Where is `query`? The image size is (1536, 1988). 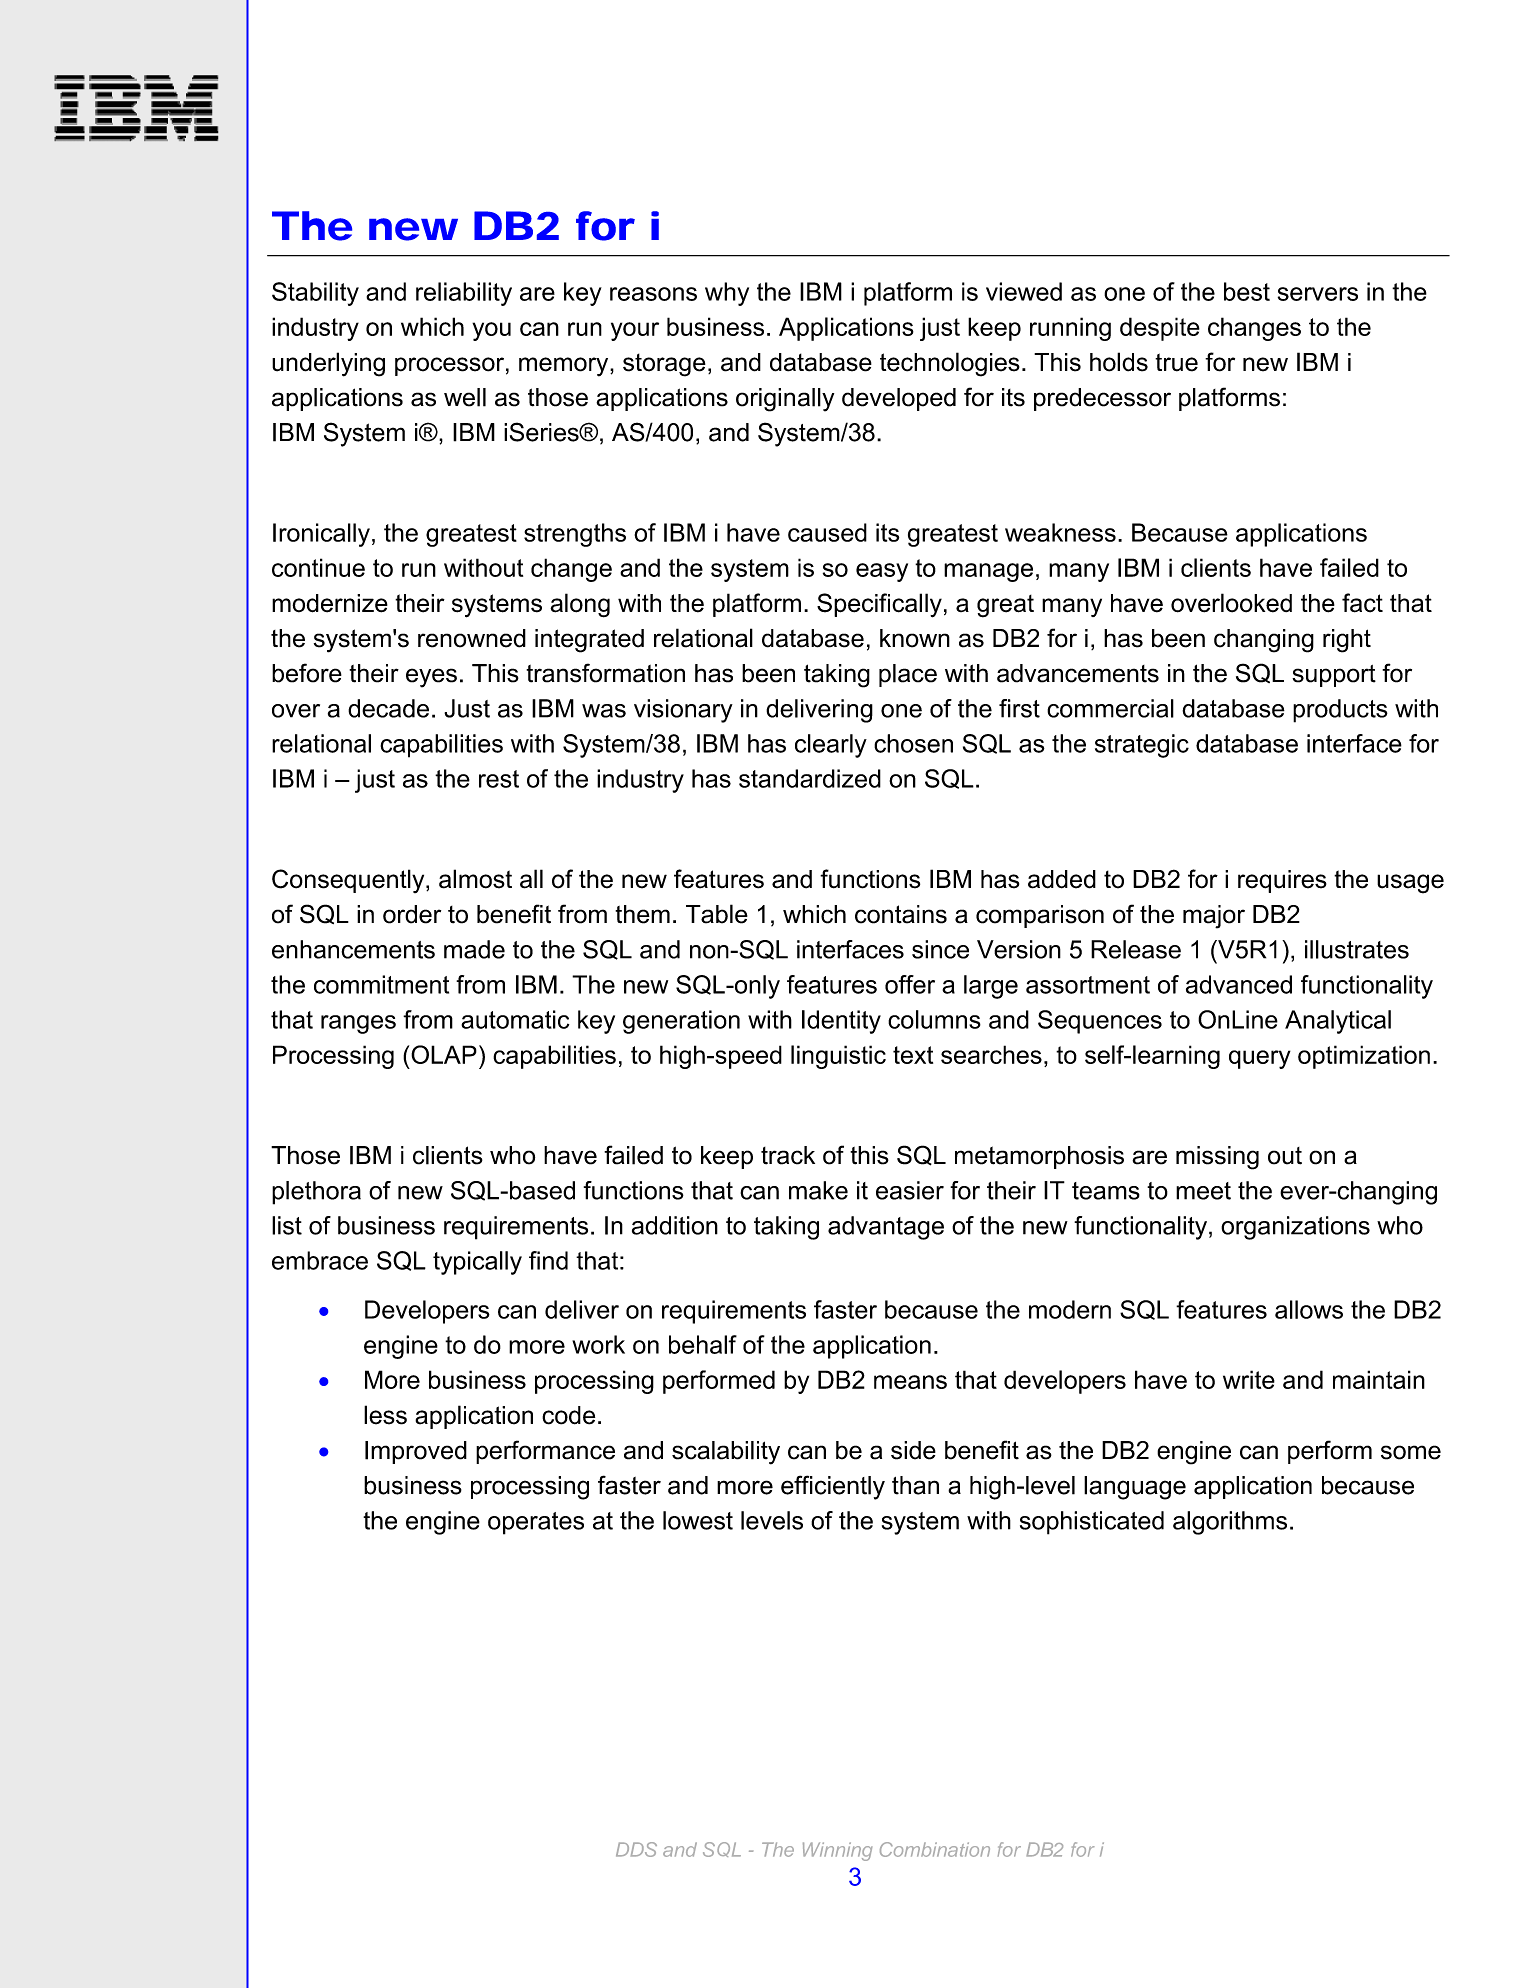 query is located at coordinates (1260, 1059).
